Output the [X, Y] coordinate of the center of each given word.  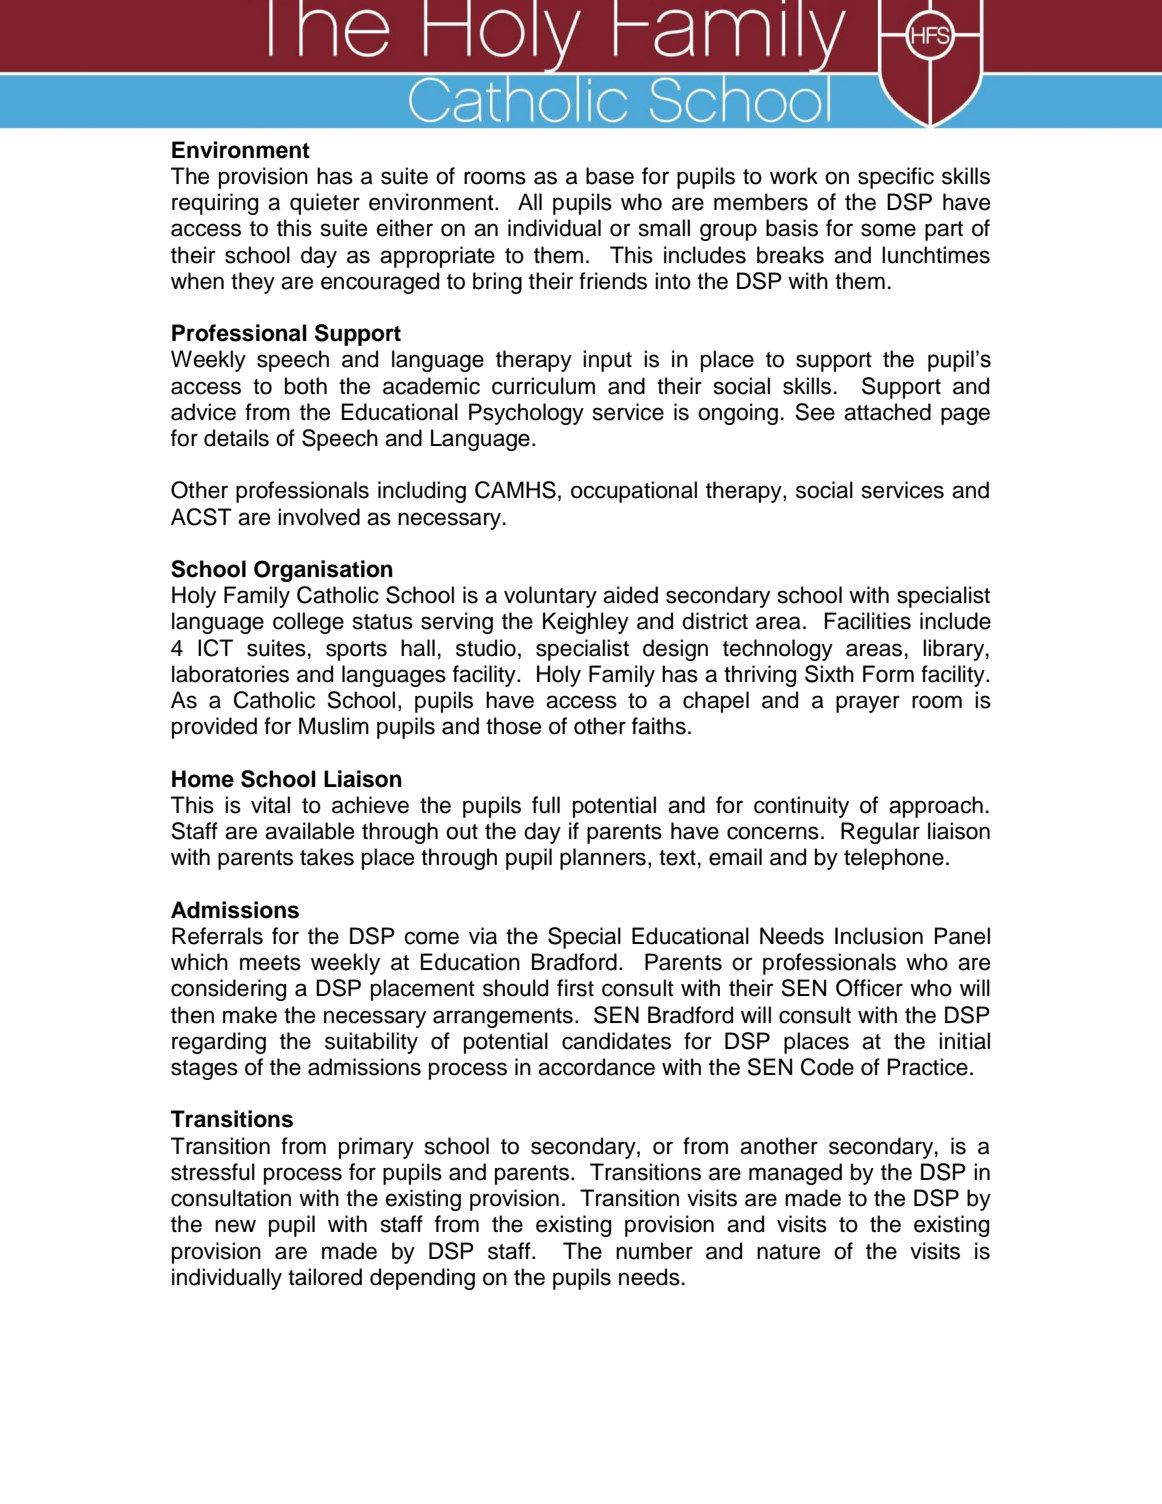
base [610, 176]
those [513, 726]
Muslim [334, 726]
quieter [325, 204]
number [654, 1251]
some [888, 230]
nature [788, 1252]
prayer [868, 704]
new [235, 1226]
